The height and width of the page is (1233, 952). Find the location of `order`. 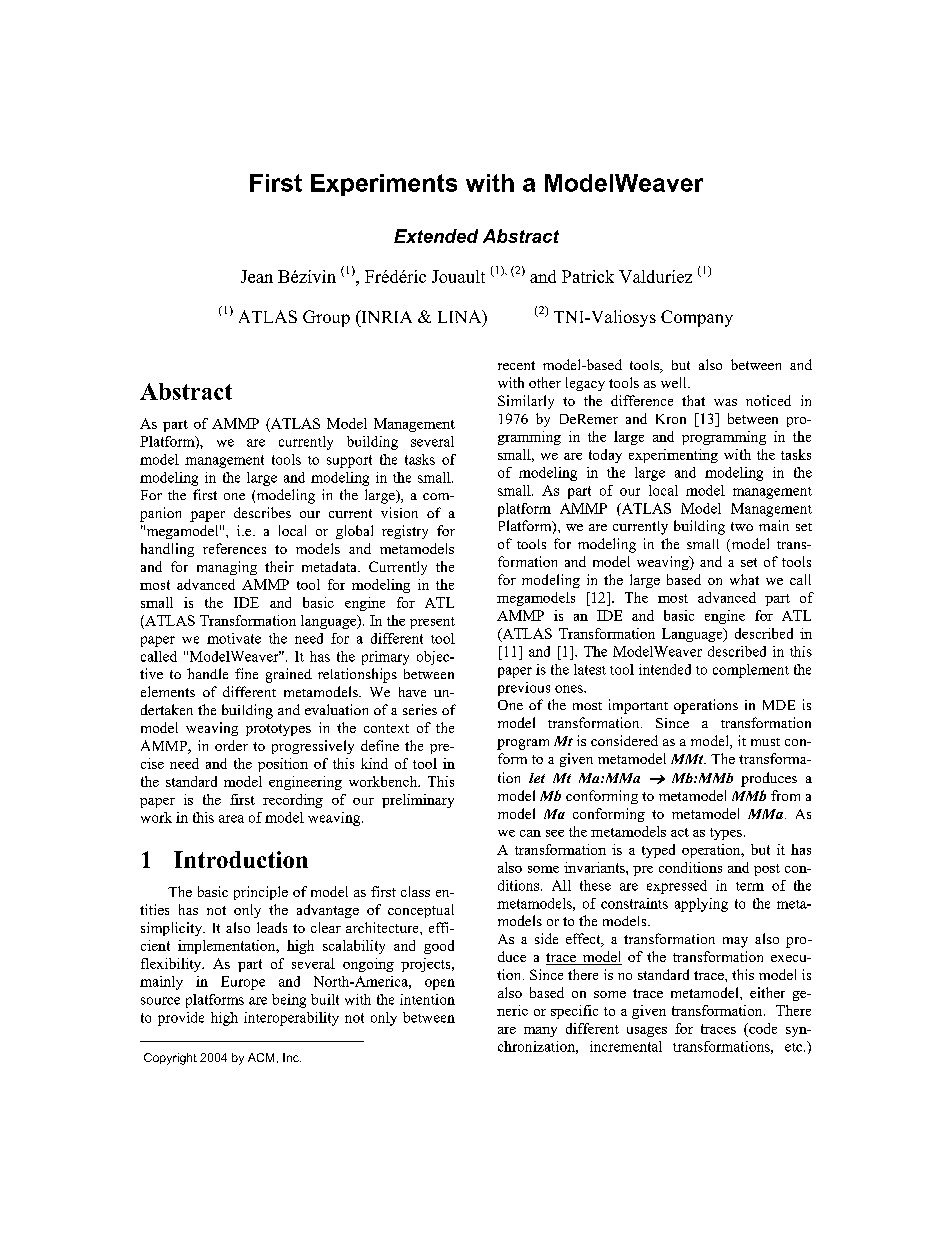

order is located at coordinates (231, 745).
